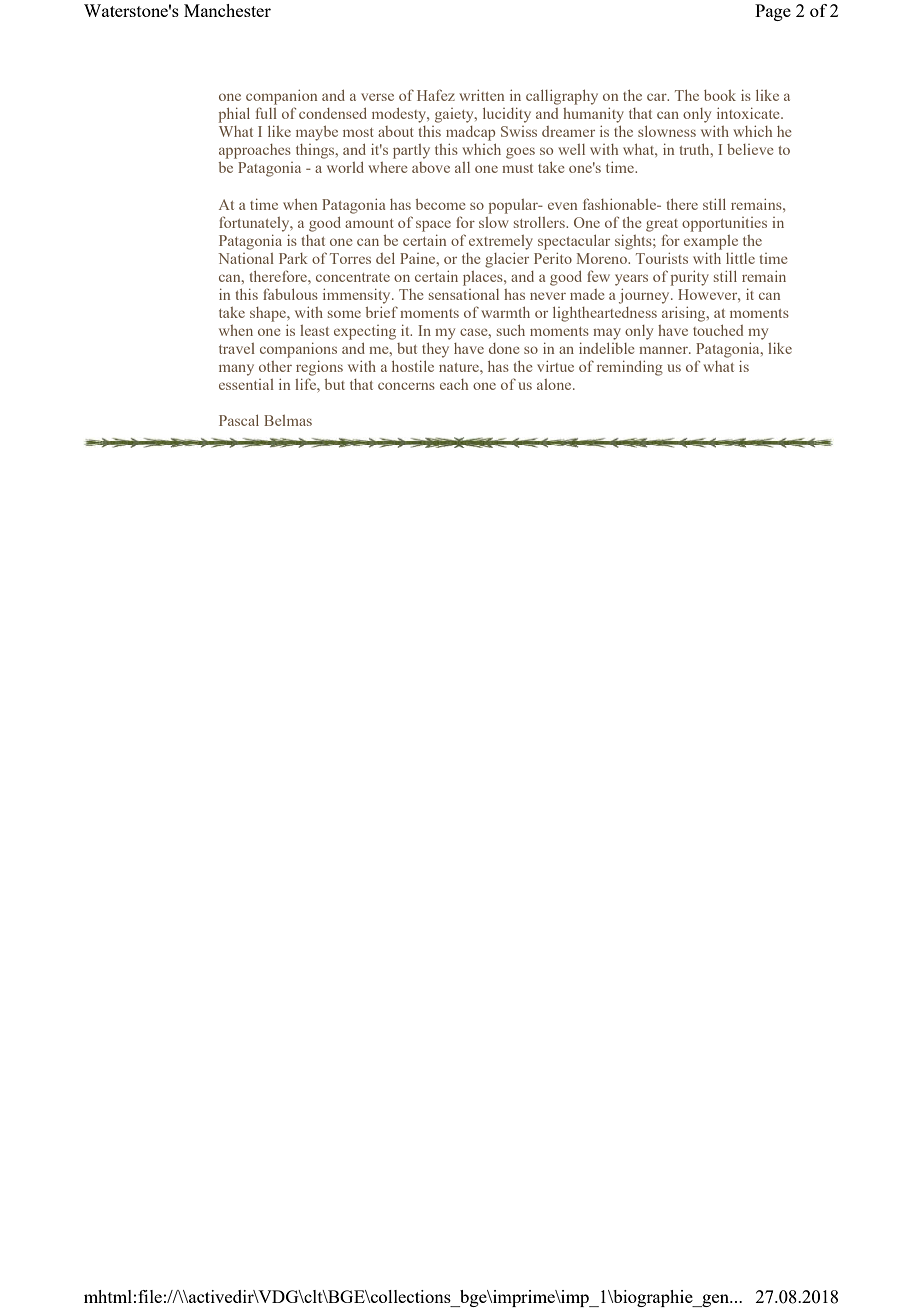 Image resolution: width=924 pixels, height=1308 pixels. I want to click on Pascal, so click(239, 420).
